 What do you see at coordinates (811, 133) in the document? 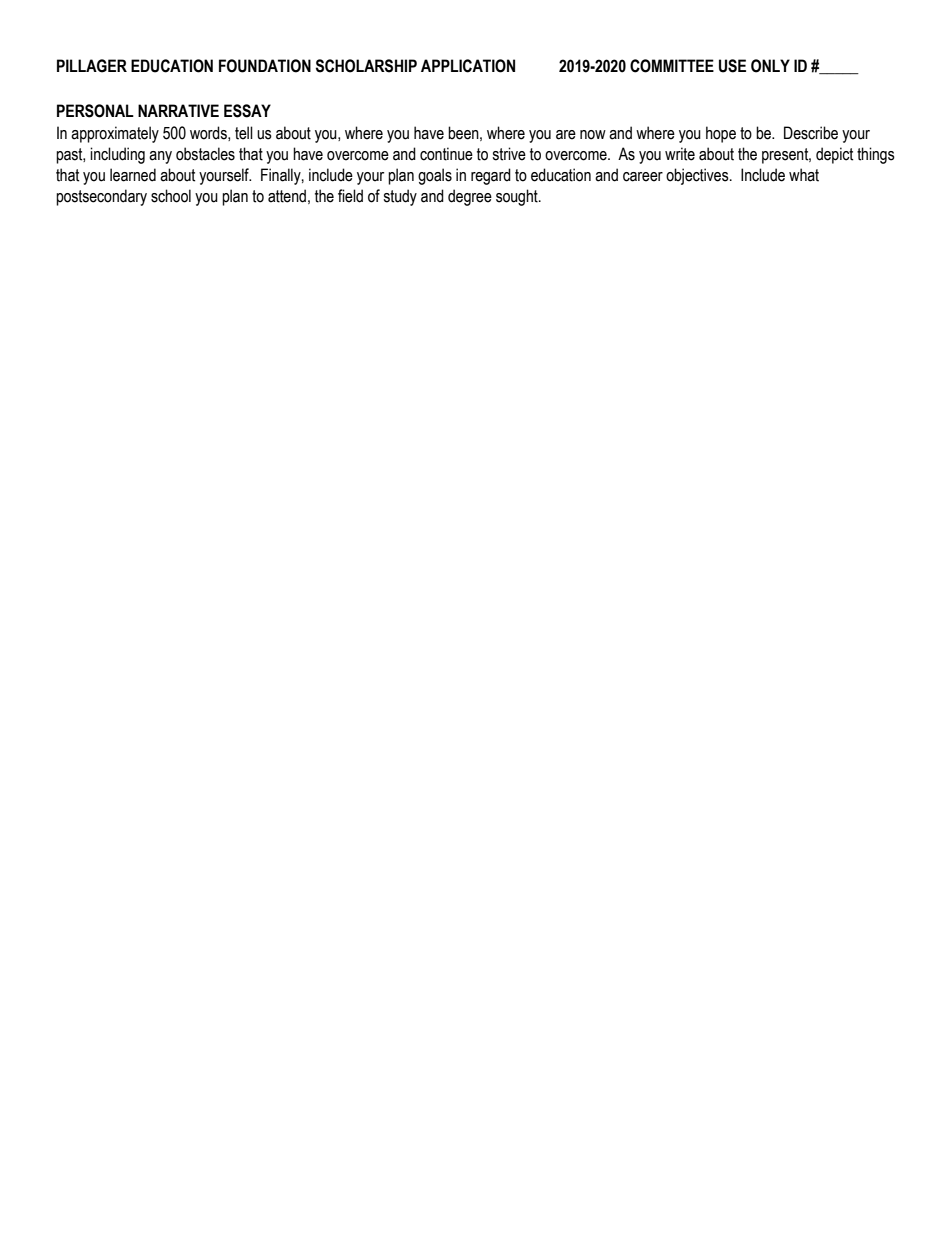
I see `Describe` at bounding box center [811, 133].
